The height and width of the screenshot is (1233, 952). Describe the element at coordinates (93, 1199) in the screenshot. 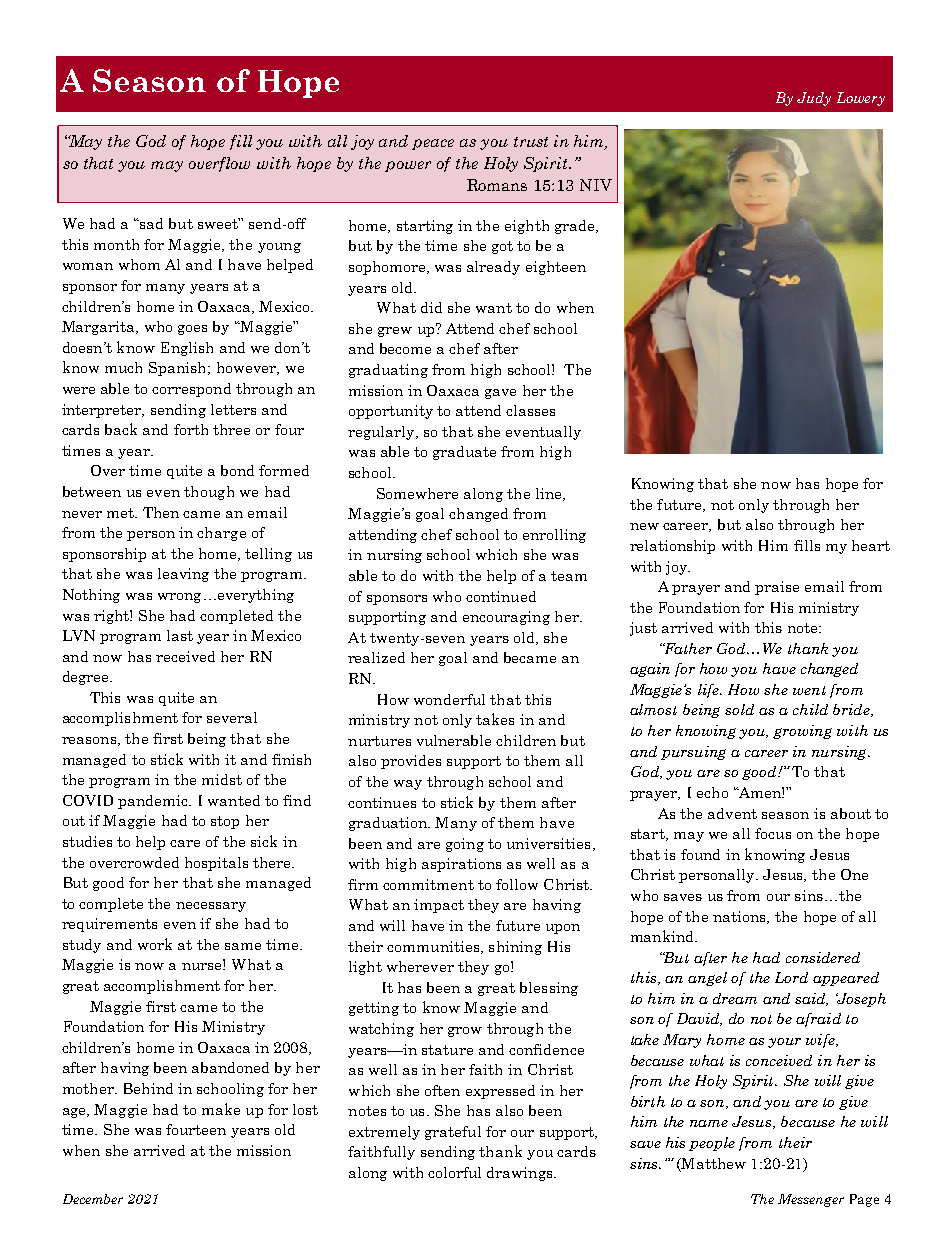

I see `December` at that location.
